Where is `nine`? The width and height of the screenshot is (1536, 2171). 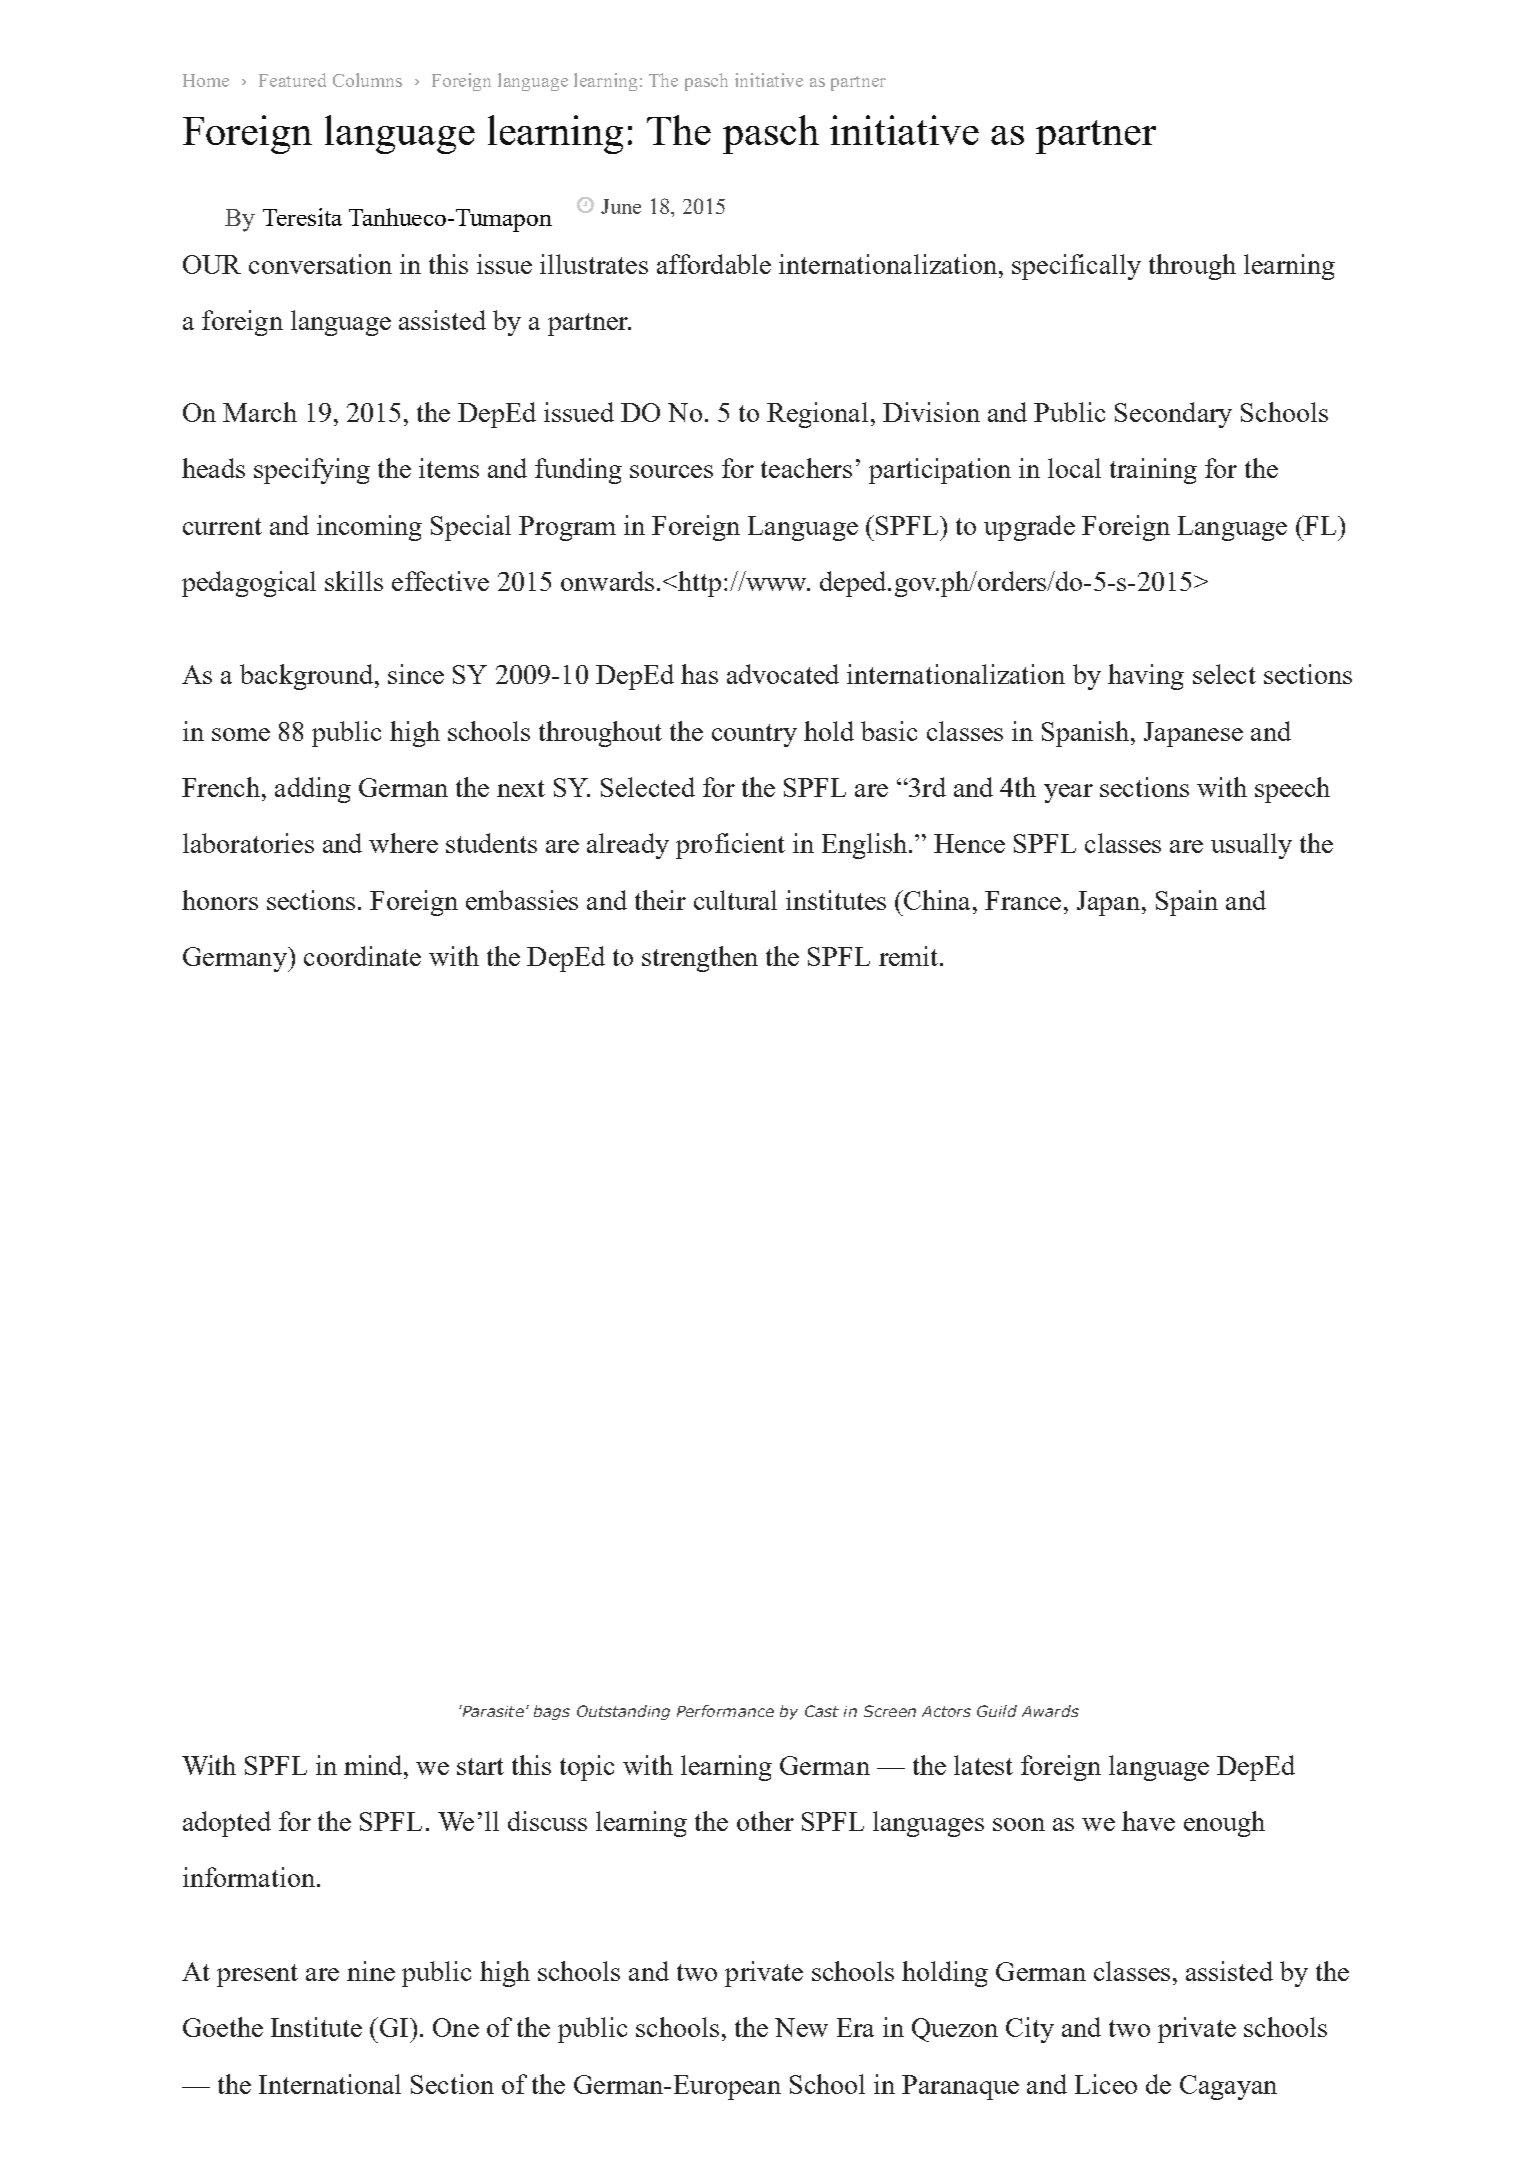 nine is located at coordinates (371, 1971).
